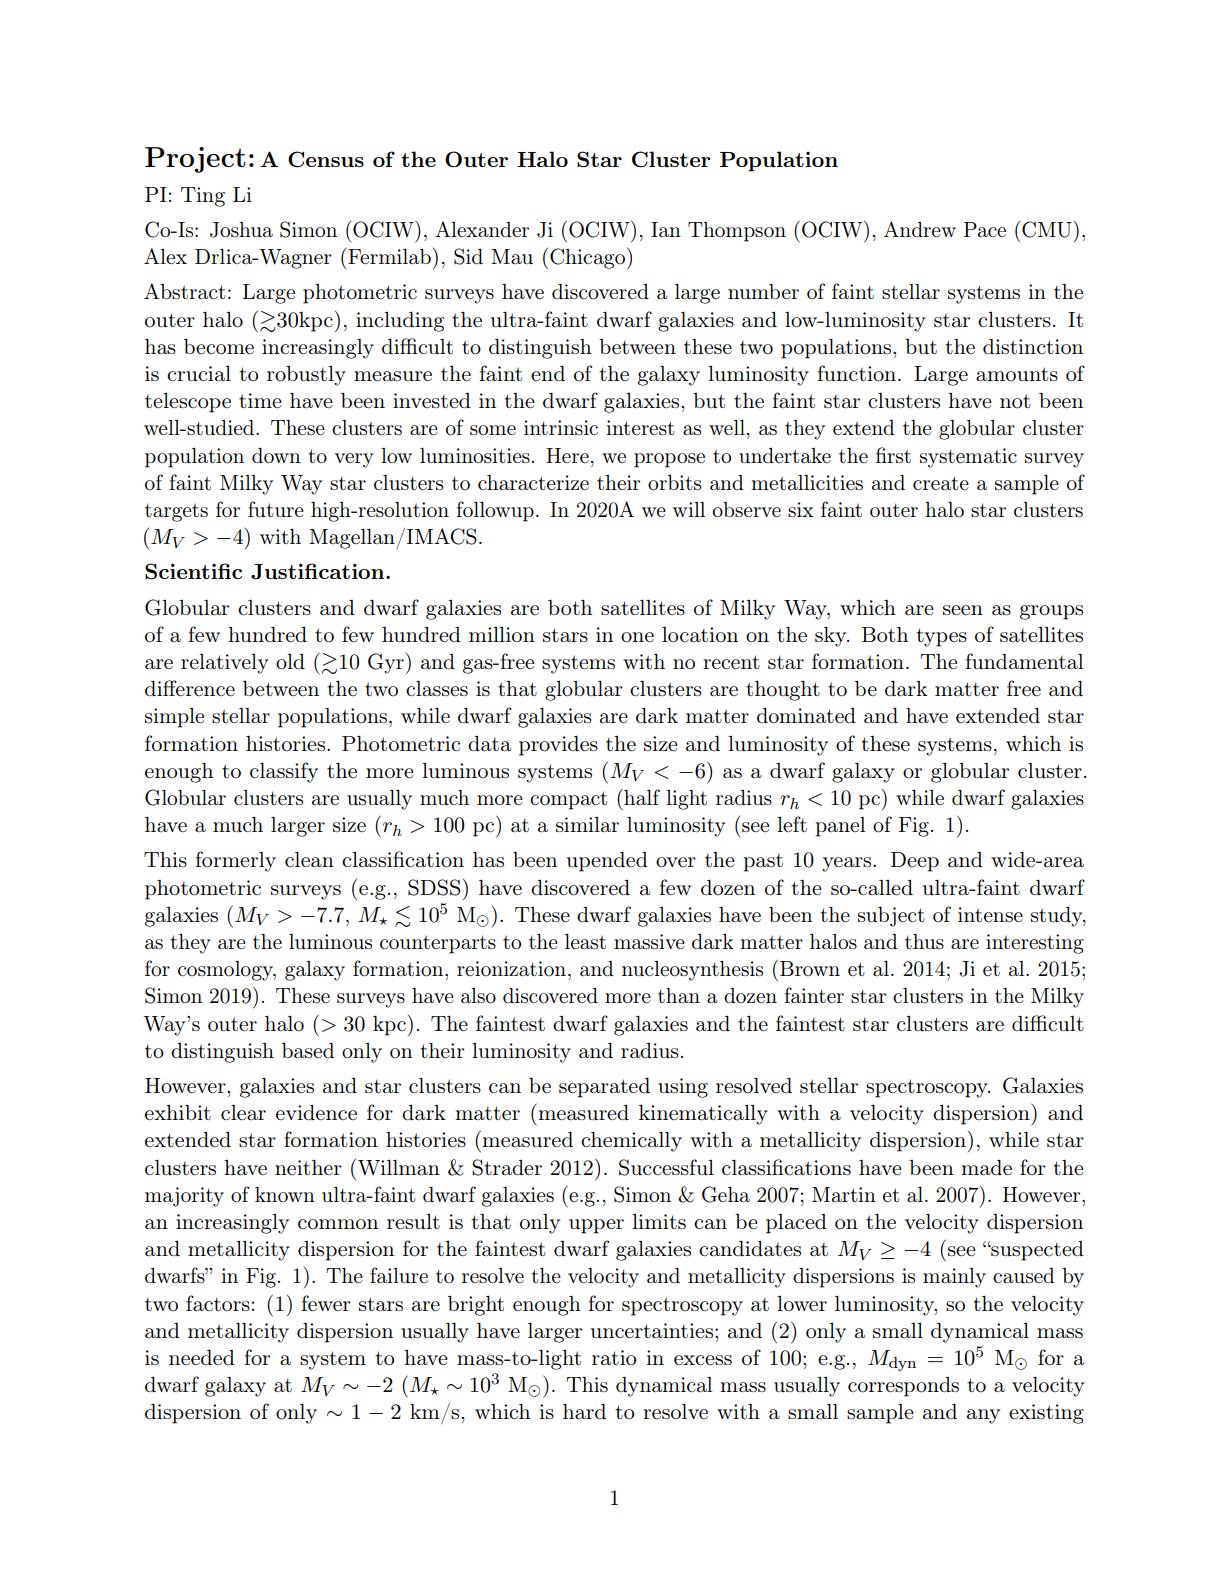  I want to click on seen, so click(963, 610).
